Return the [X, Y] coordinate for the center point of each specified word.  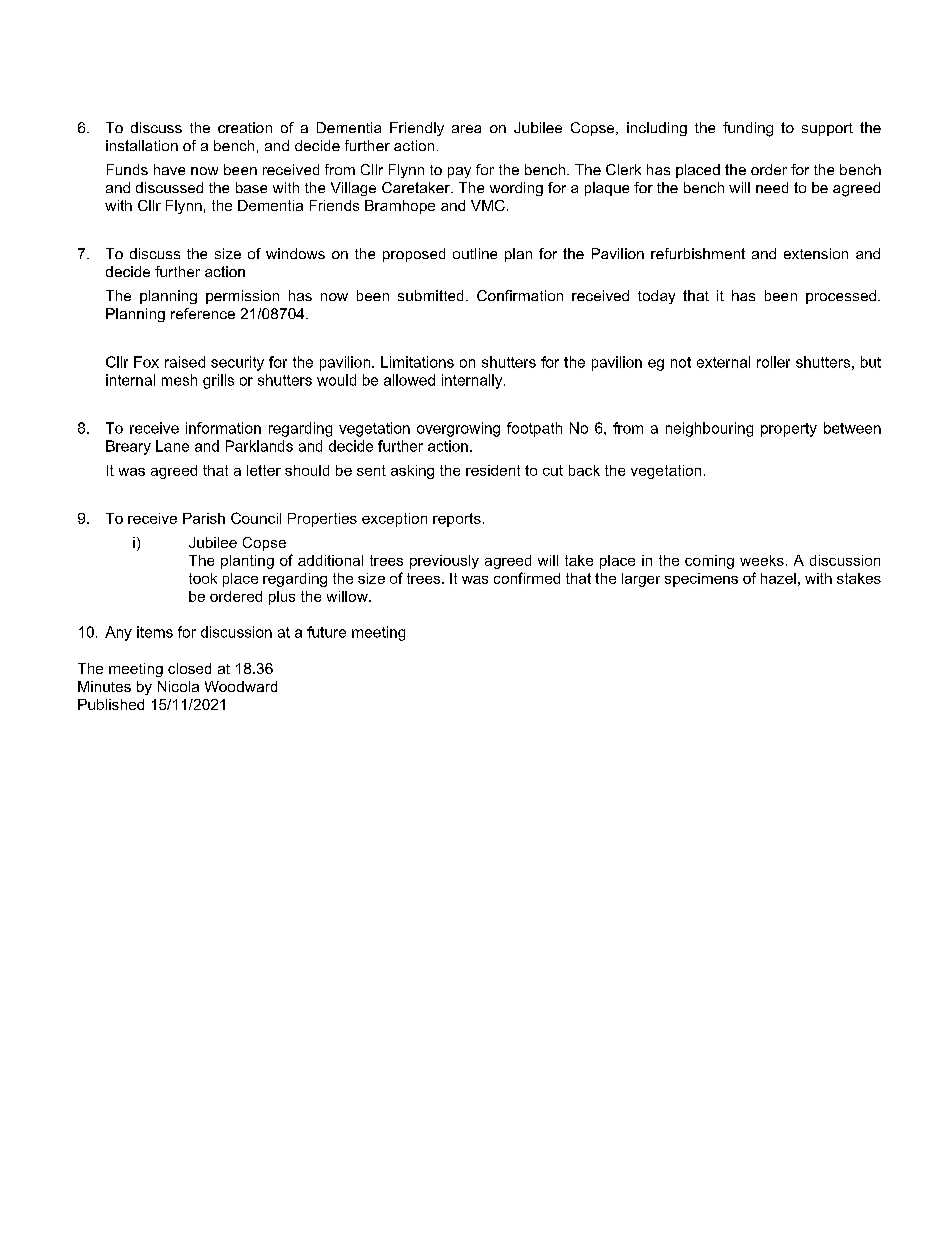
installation [142, 145]
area [466, 129]
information [223, 428]
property [789, 430]
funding [748, 129]
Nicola [178, 686]
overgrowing [458, 429]
